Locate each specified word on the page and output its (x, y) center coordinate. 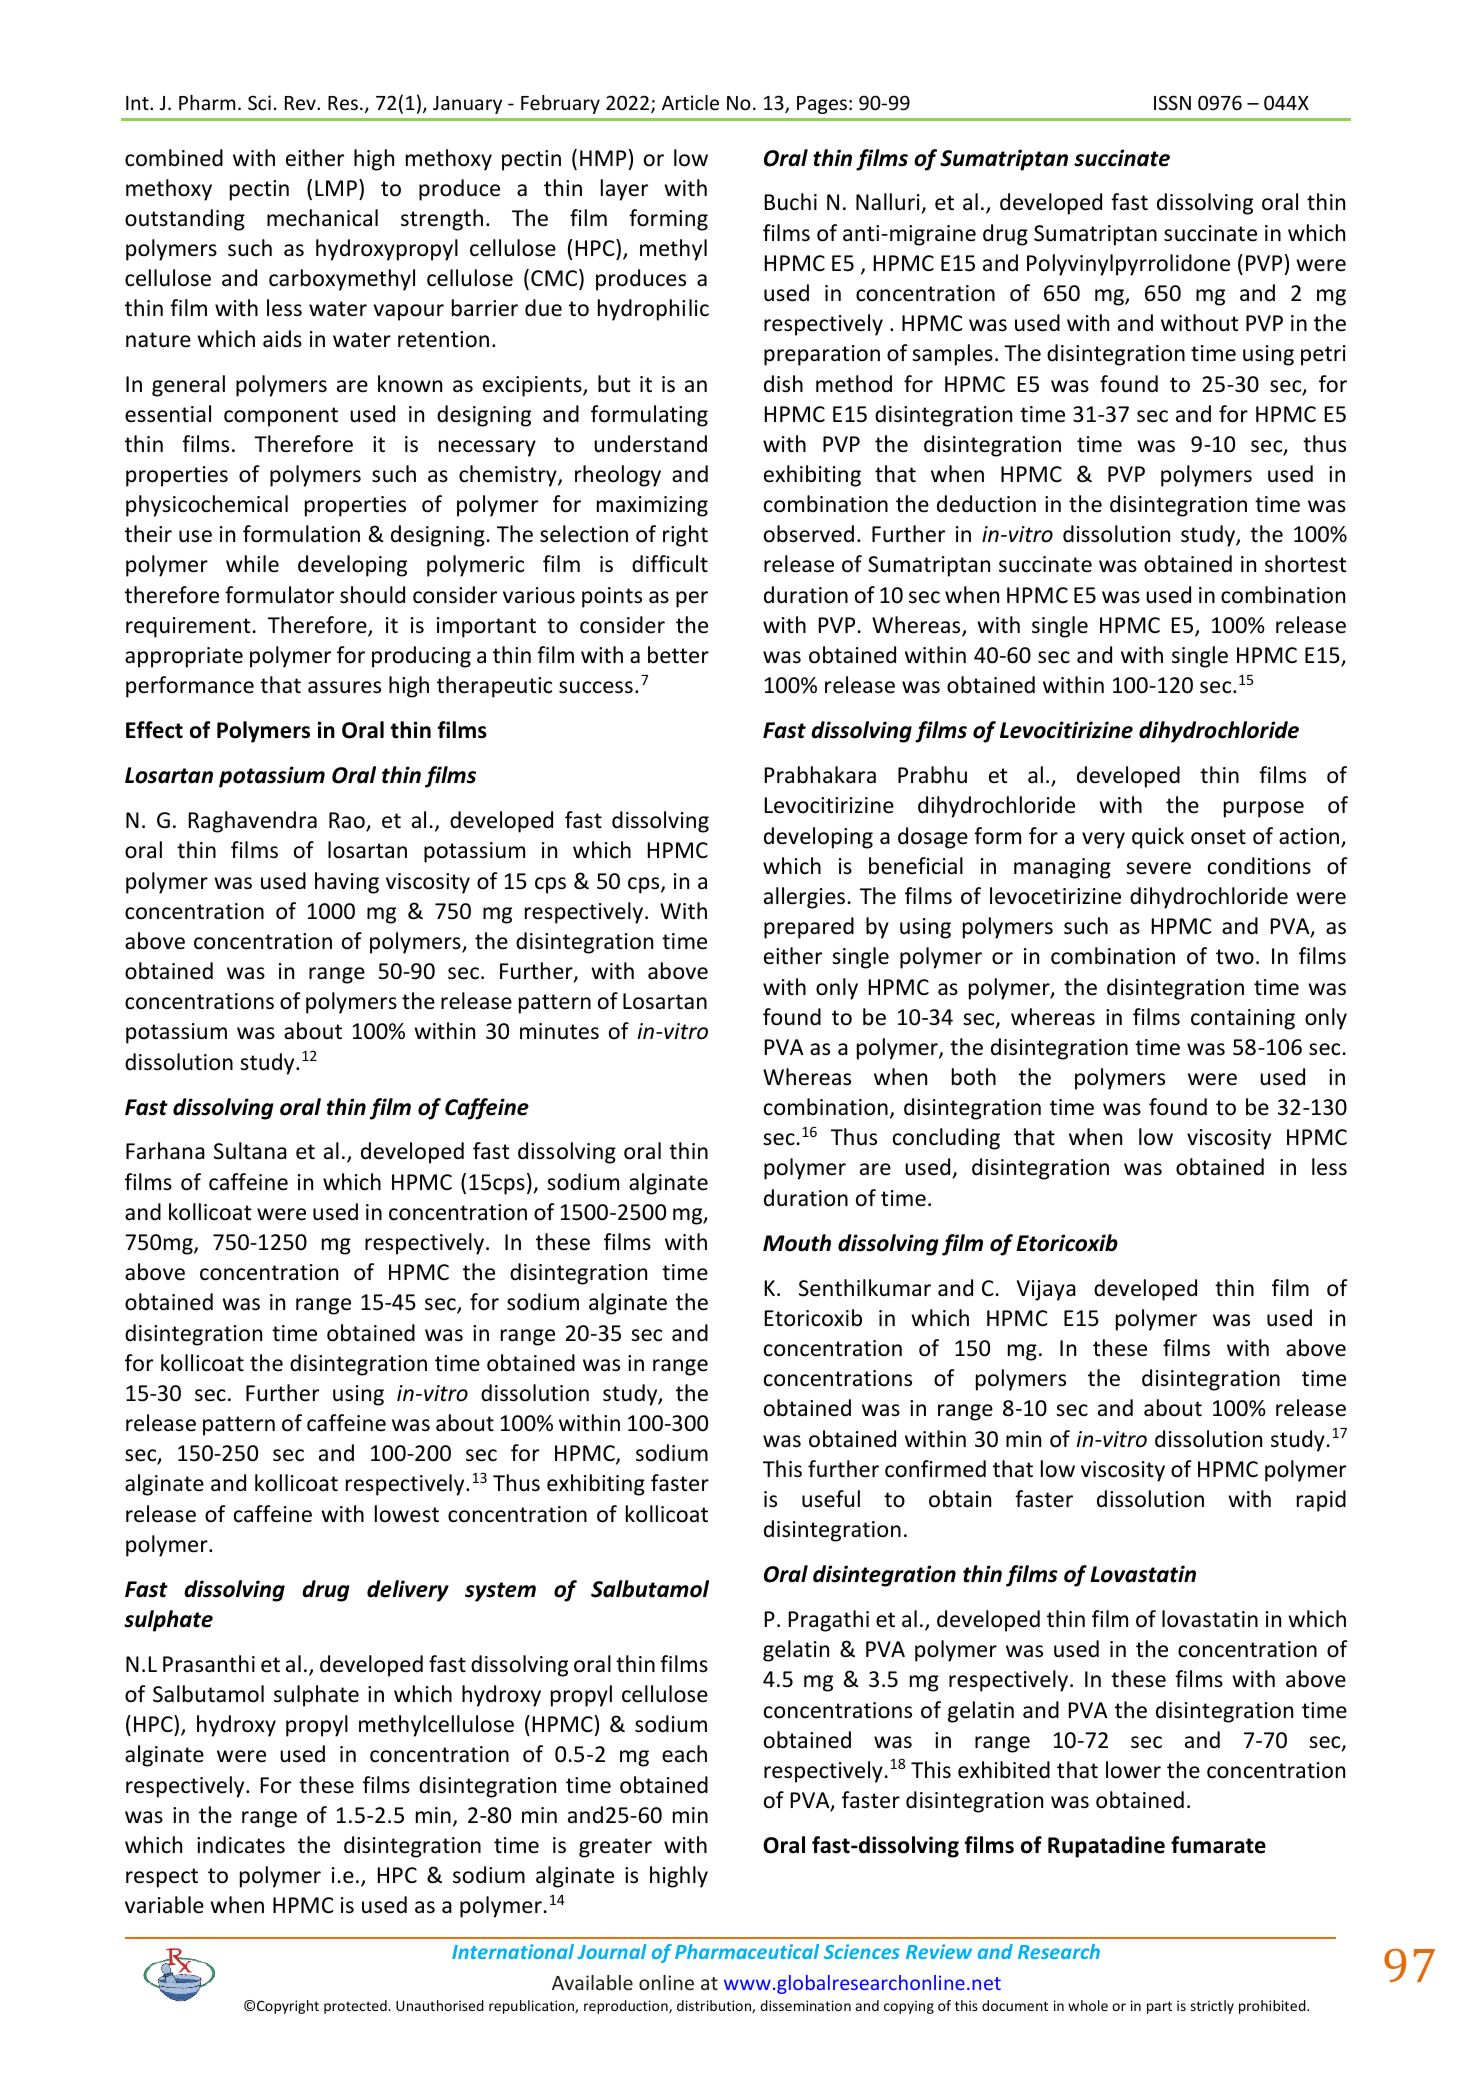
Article (690, 102)
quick (1158, 838)
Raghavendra (253, 822)
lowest (407, 1514)
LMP (336, 188)
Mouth (797, 1243)
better (678, 655)
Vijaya (1046, 1290)
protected (356, 2007)
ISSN (1172, 102)
